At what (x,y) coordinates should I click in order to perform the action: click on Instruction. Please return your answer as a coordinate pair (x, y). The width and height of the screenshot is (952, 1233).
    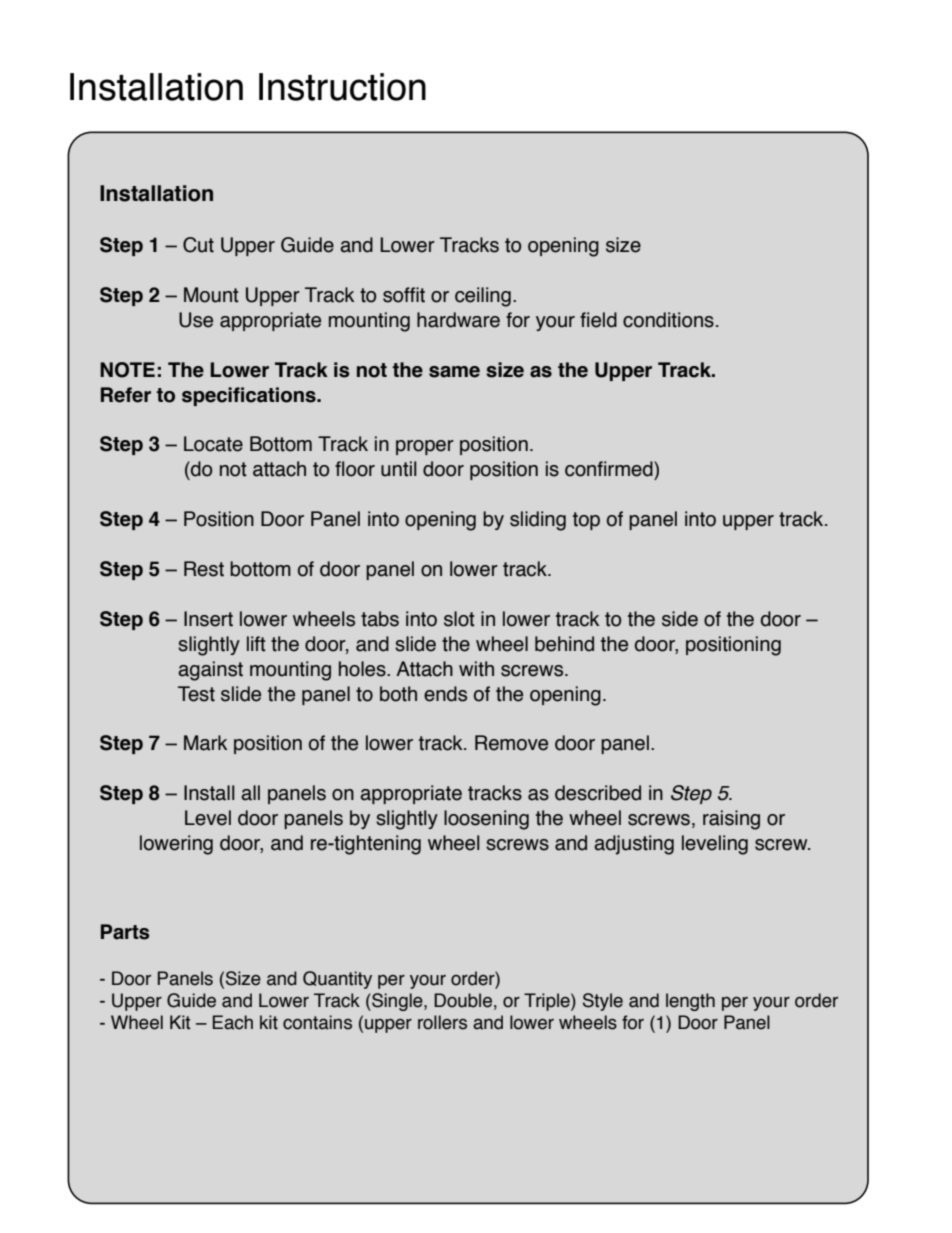
    Looking at the image, I should click on (342, 87).
